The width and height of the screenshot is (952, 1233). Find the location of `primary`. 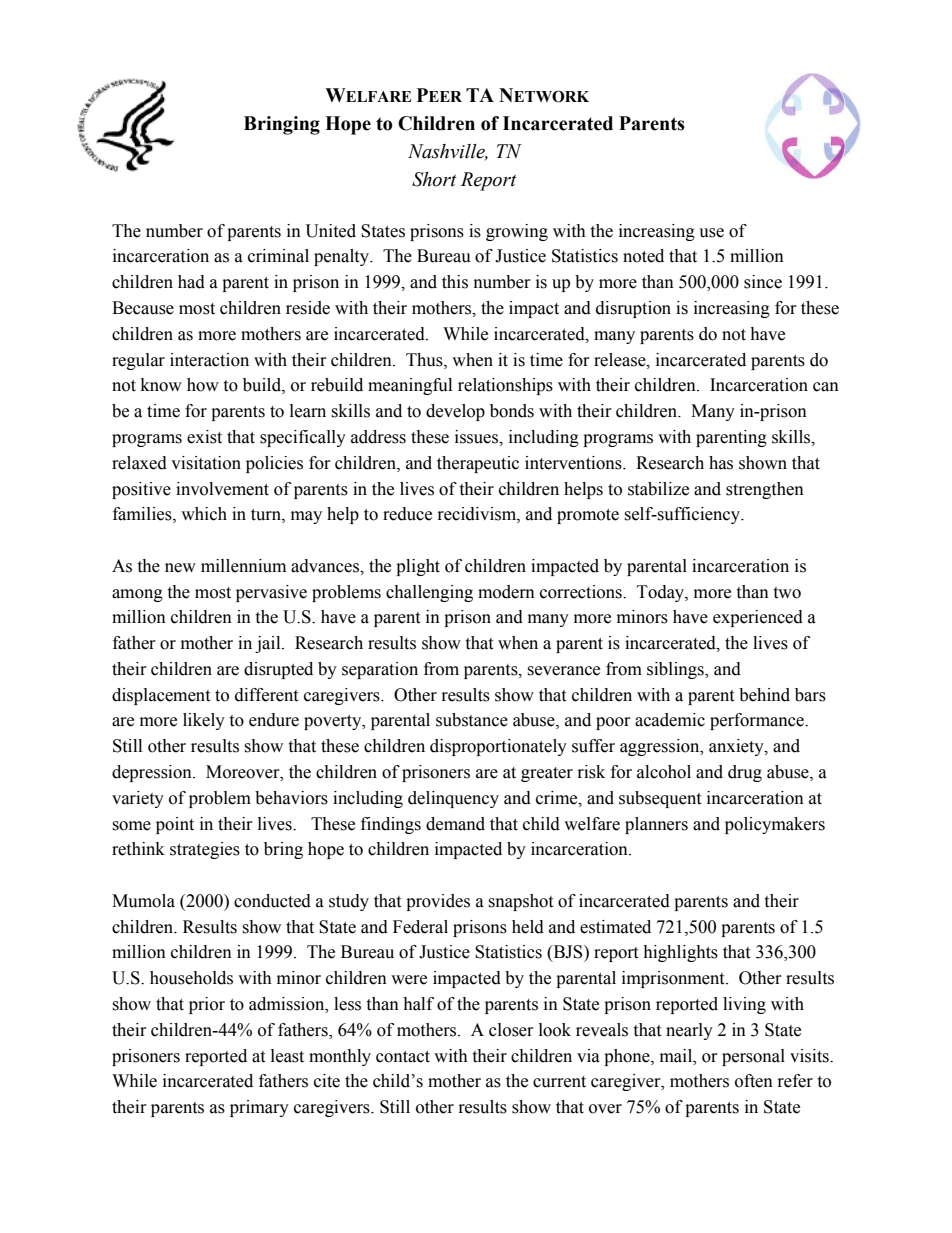

primary is located at coordinates (259, 1108).
